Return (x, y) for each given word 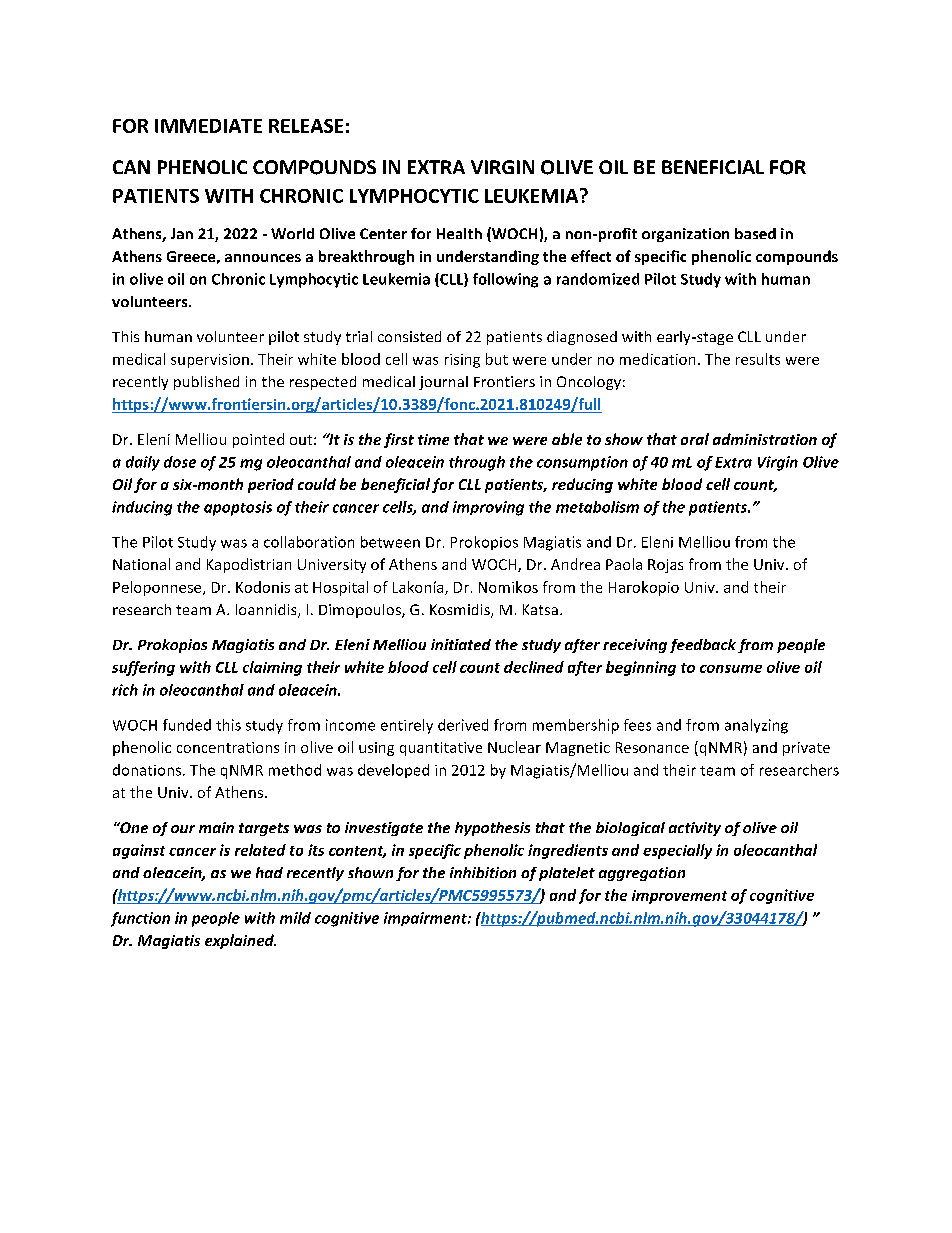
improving (488, 508)
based (755, 233)
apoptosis (238, 508)
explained (240, 941)
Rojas (665, 566)
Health (459, 233)
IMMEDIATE (208, 126)
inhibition (483, 872)
